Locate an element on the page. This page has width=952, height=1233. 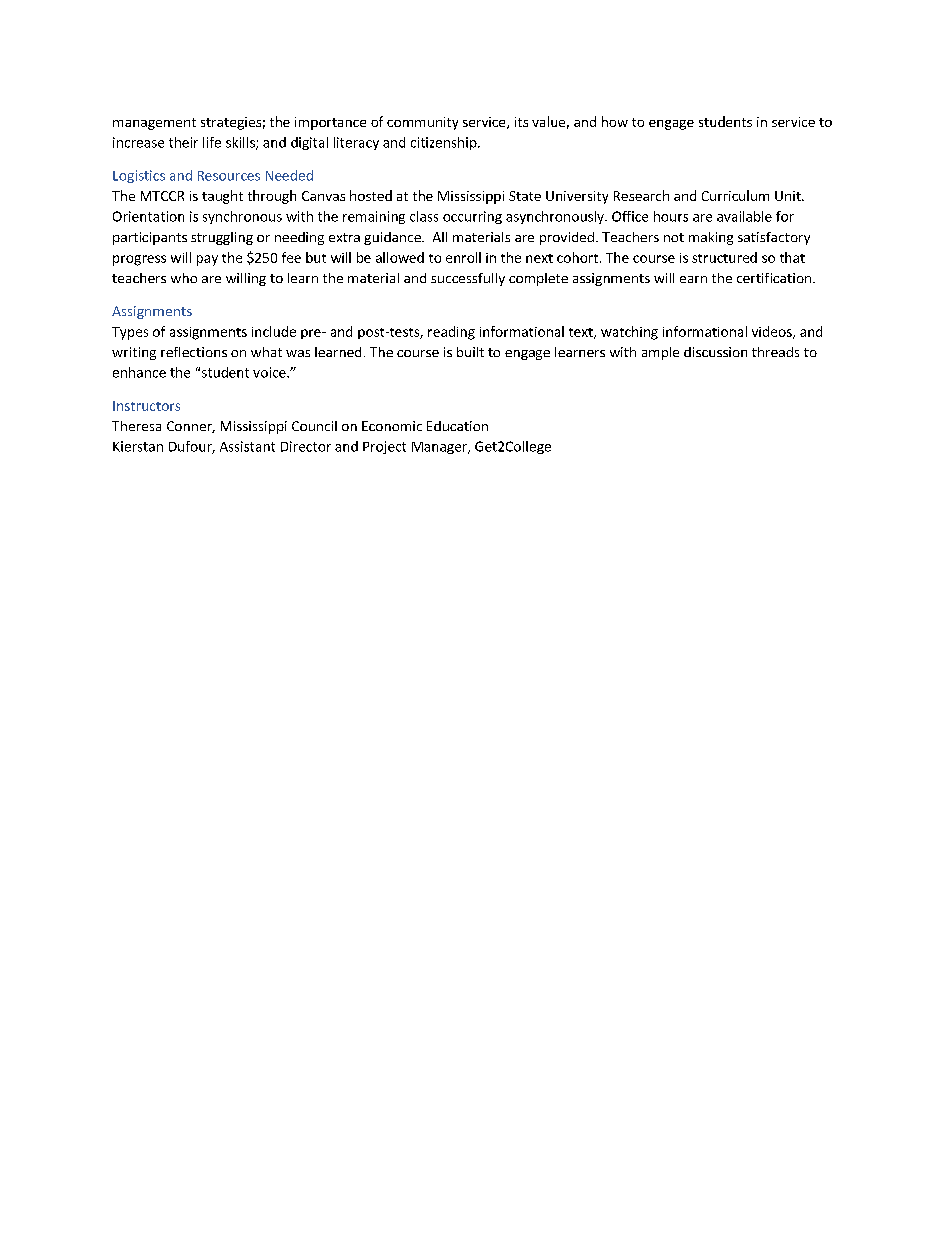
life is located at coordinates (212, 142).
